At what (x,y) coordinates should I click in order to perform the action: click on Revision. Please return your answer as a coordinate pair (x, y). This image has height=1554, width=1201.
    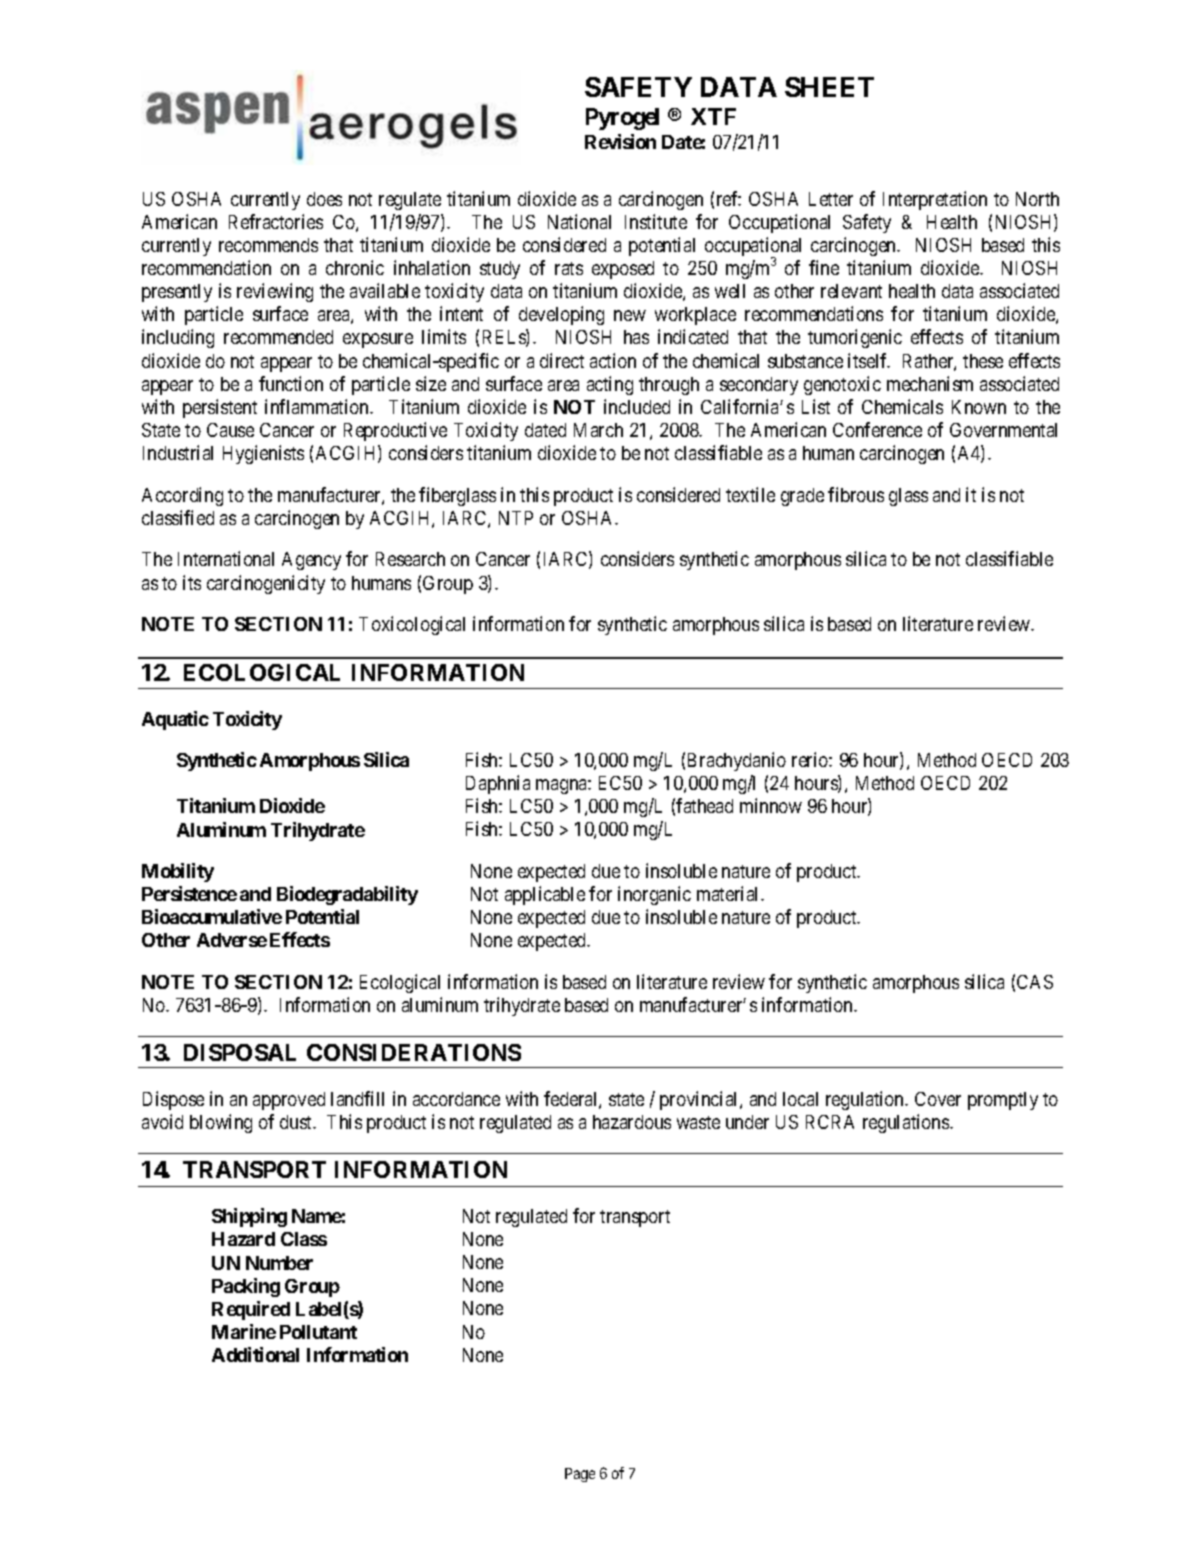
    Looking at the image, I should click on (620, 141).
